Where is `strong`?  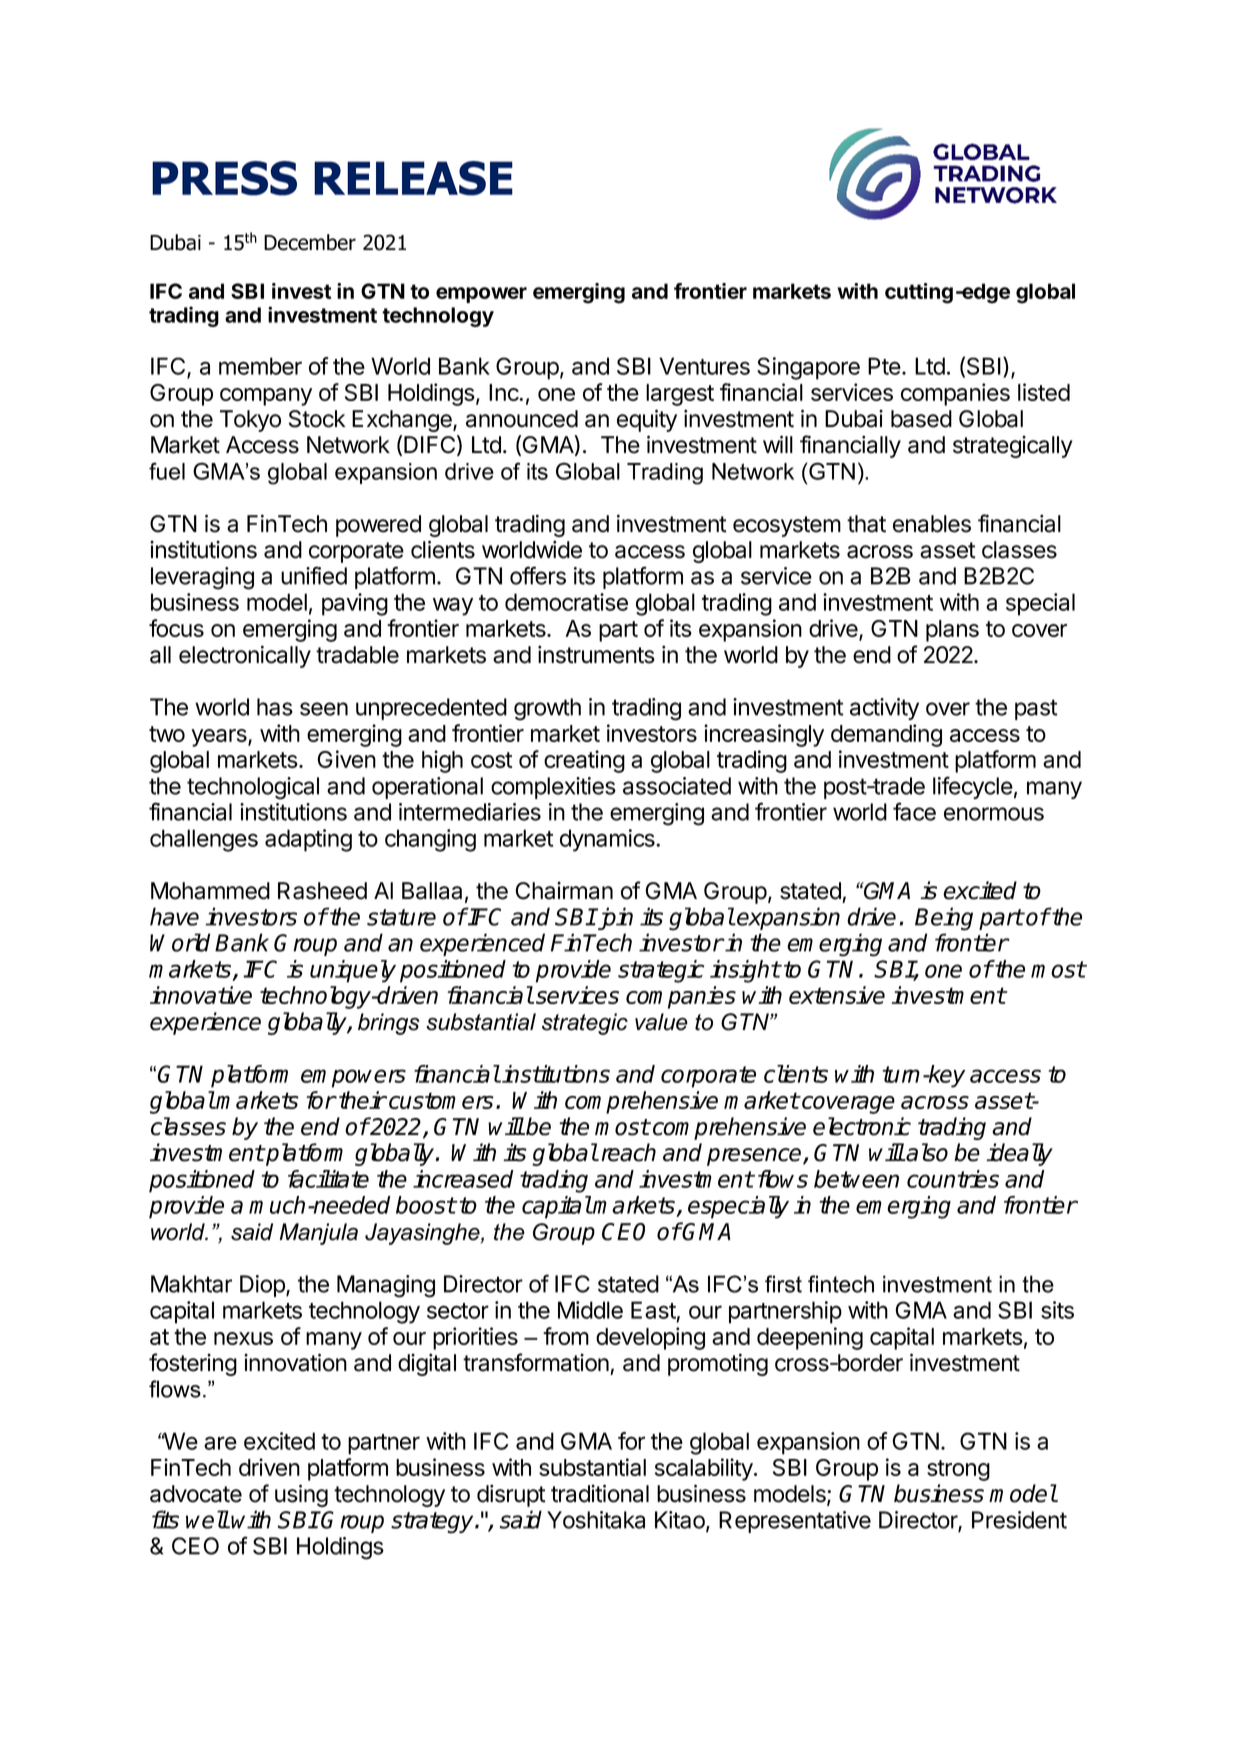 strong is located at coordinates (958, 1470).
